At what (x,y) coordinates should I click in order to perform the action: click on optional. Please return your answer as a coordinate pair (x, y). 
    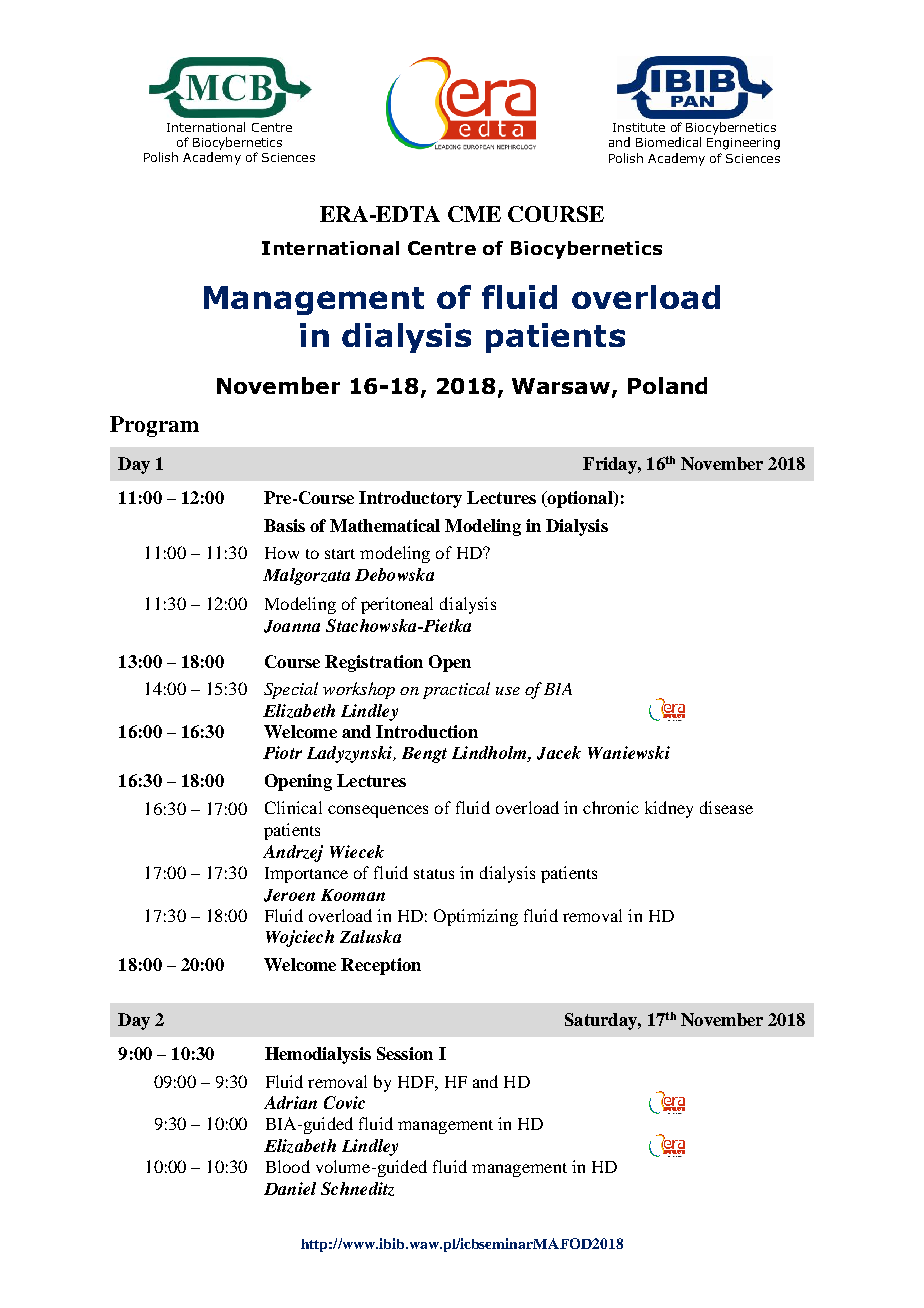
    Looking at the image, I should click on (580, 499).
